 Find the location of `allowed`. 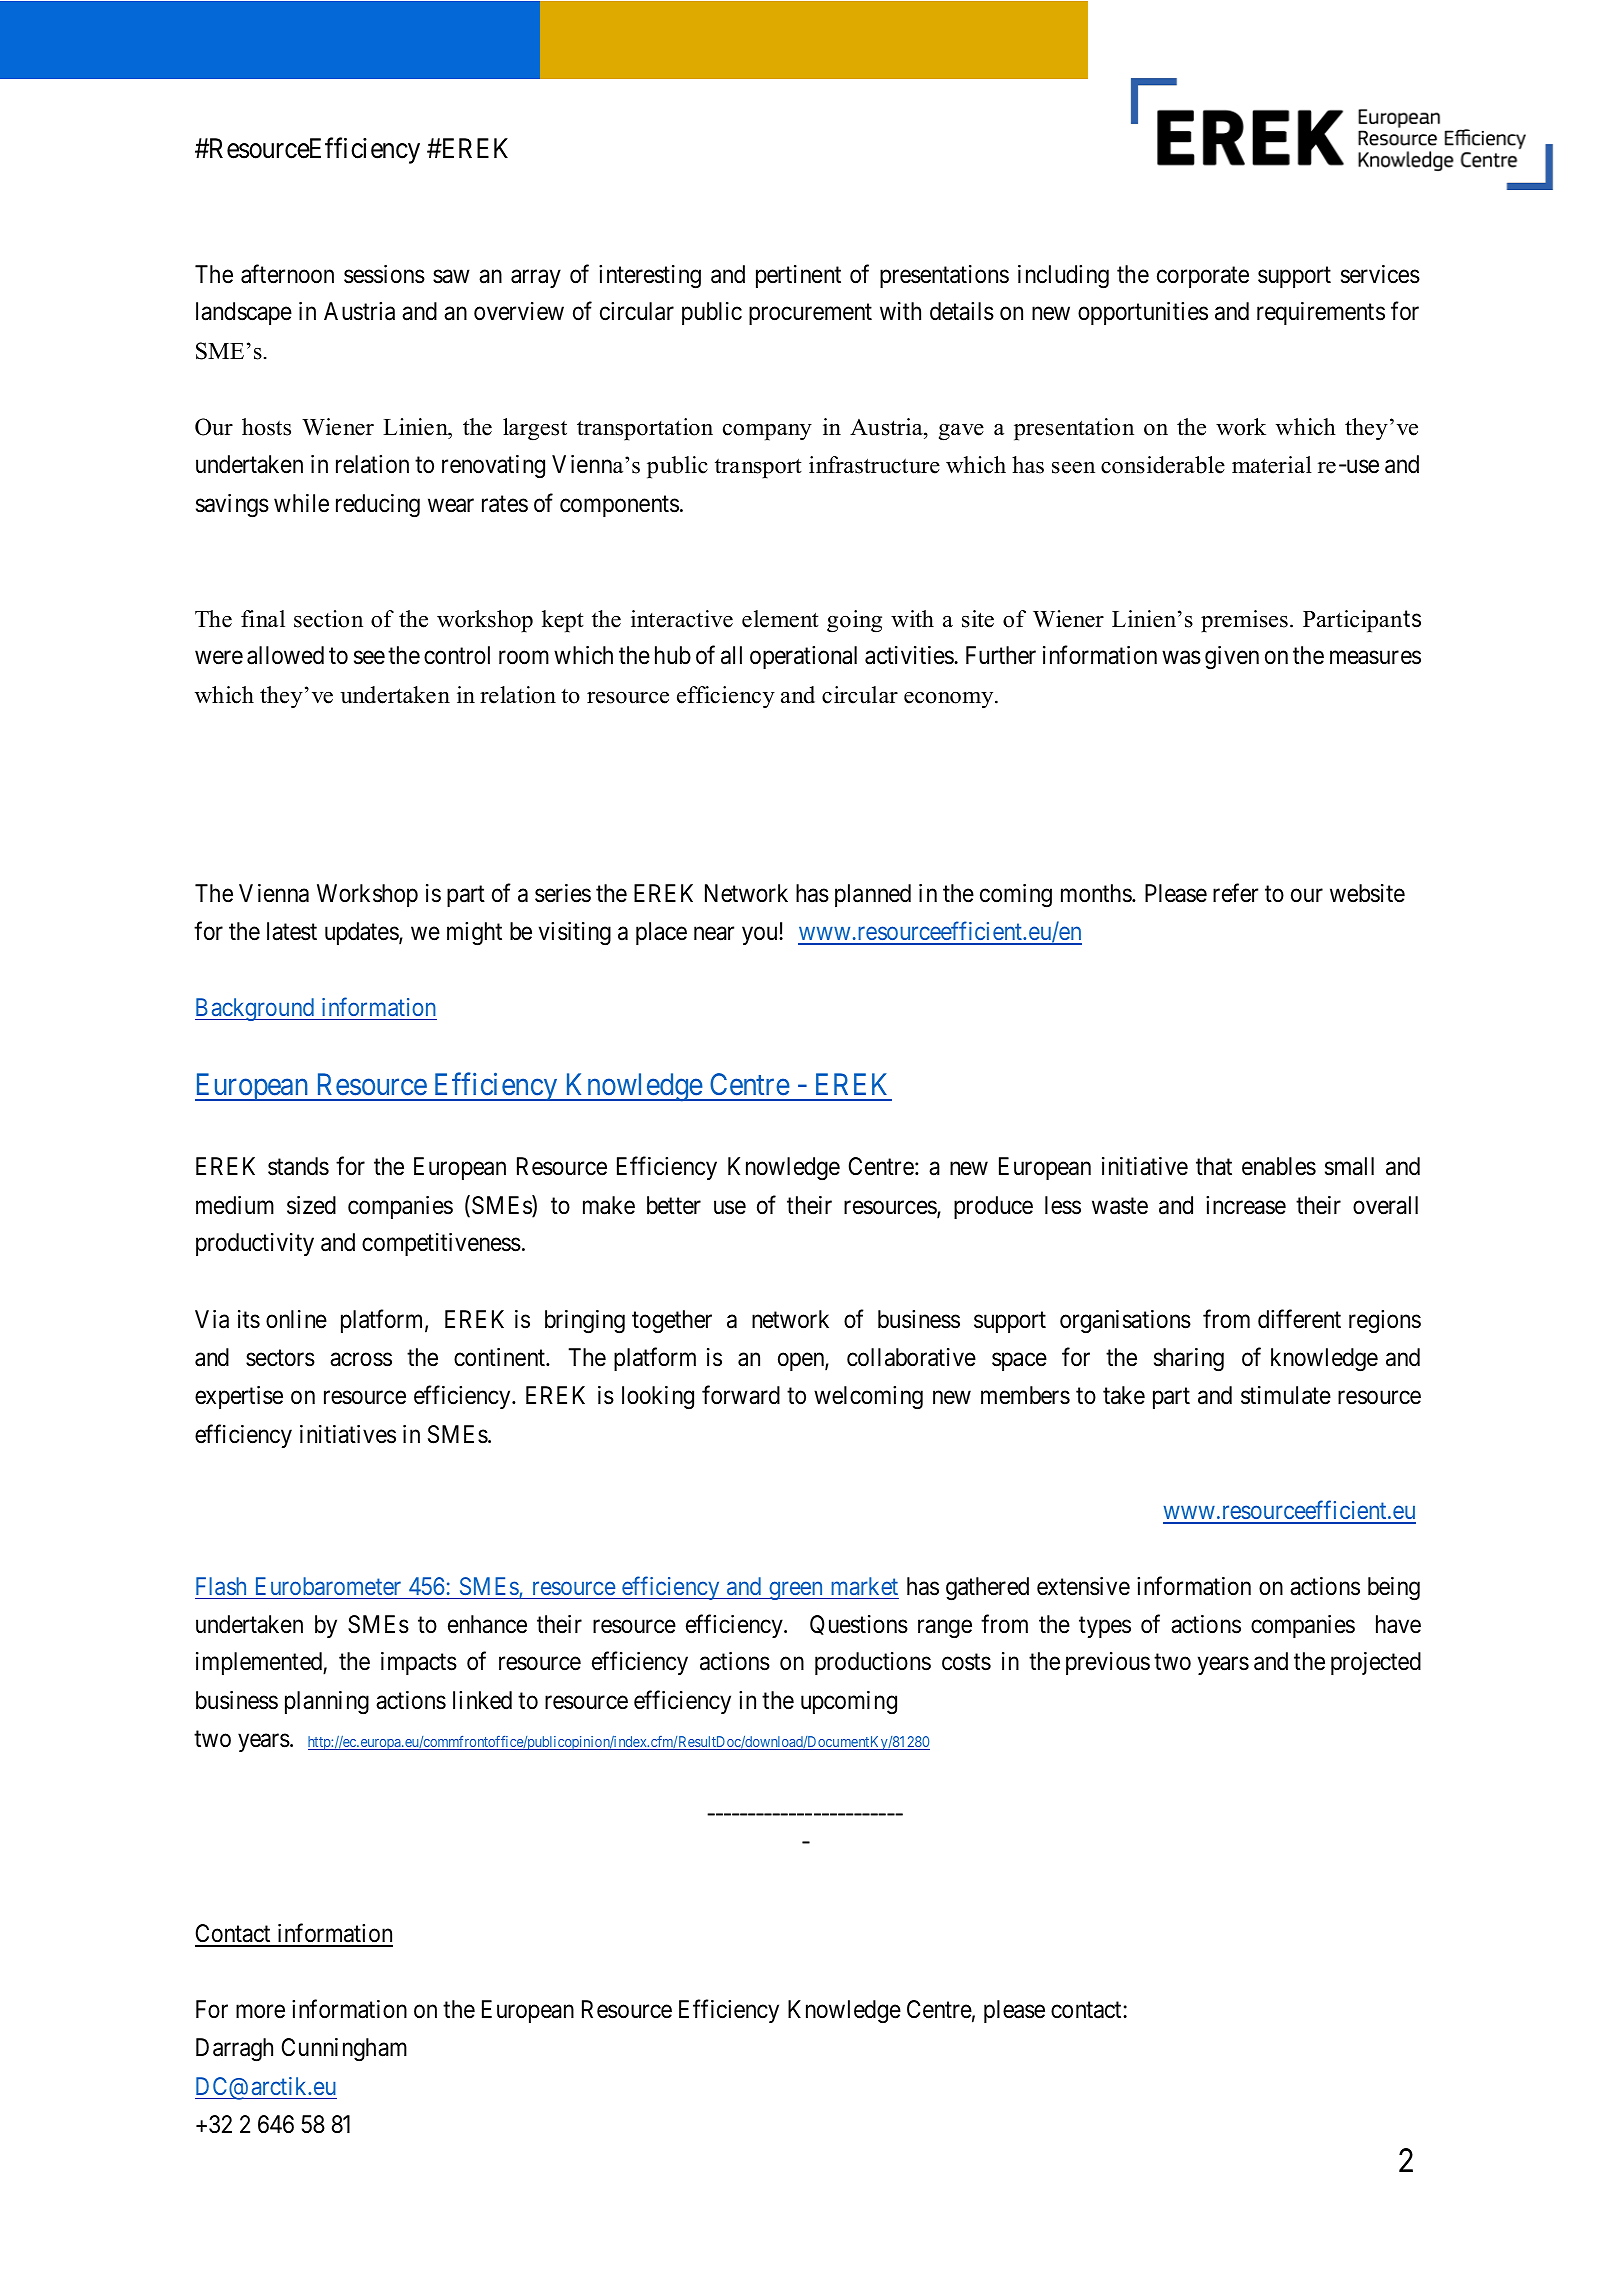

allowed is located at coordinates (285, 655).
